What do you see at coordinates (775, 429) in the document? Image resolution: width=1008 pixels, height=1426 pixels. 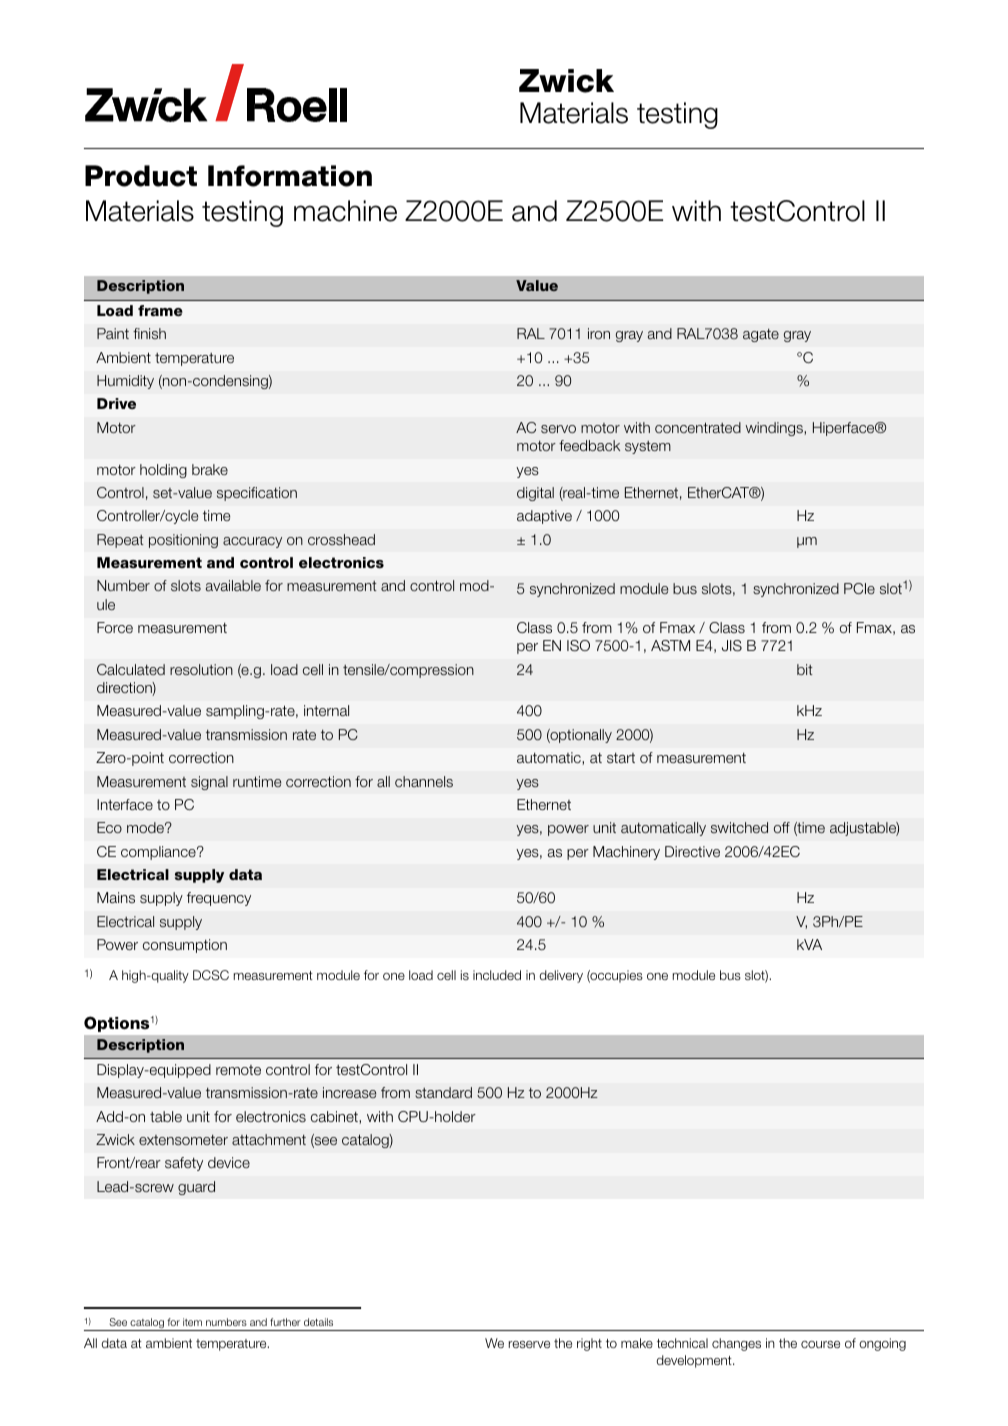 I see `windings` at bounding box center [775, 429].
